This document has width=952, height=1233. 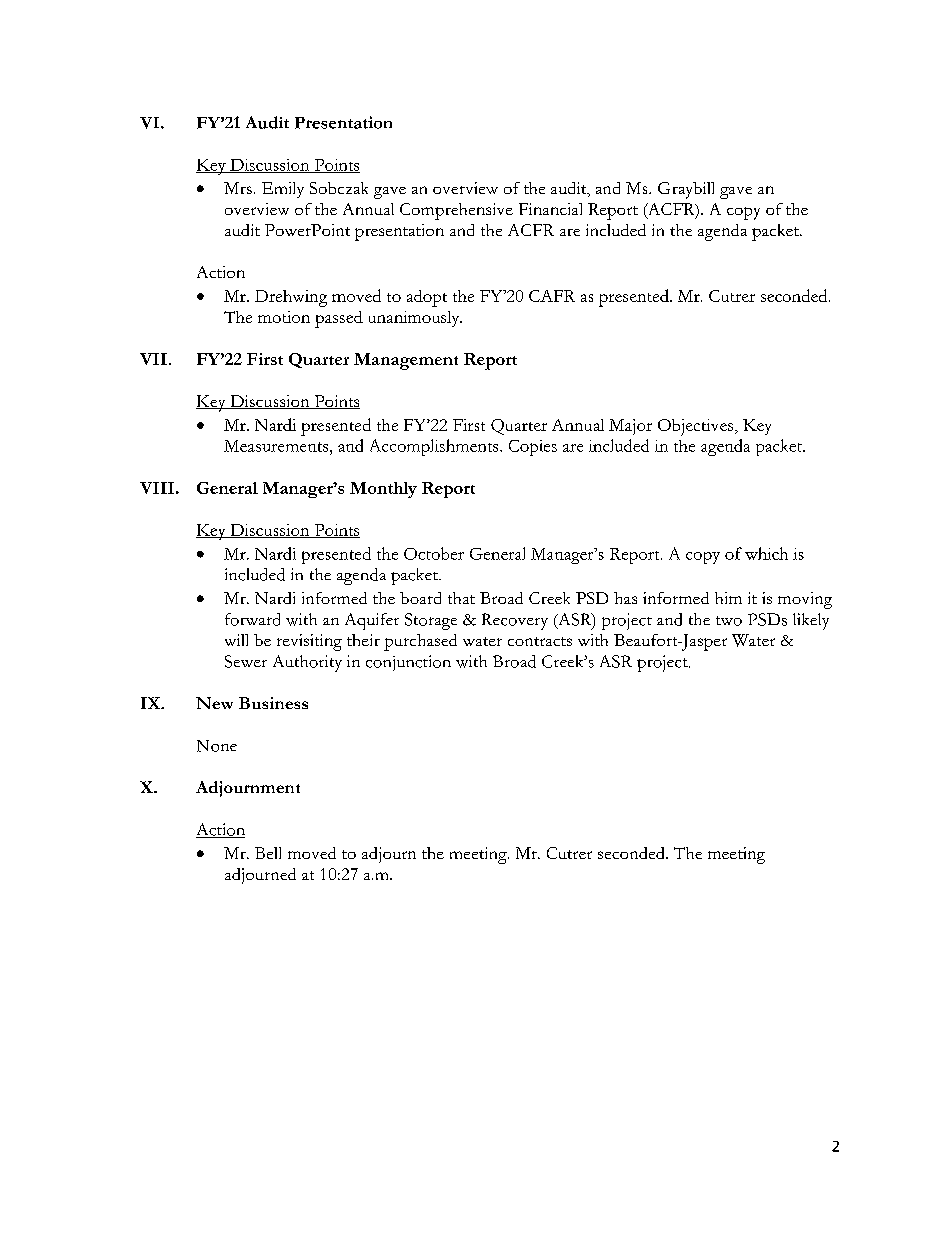 What do you see at coordinates (456, 211) in the document?
I see `Comprehensive` at bounding box center [456, 211].
